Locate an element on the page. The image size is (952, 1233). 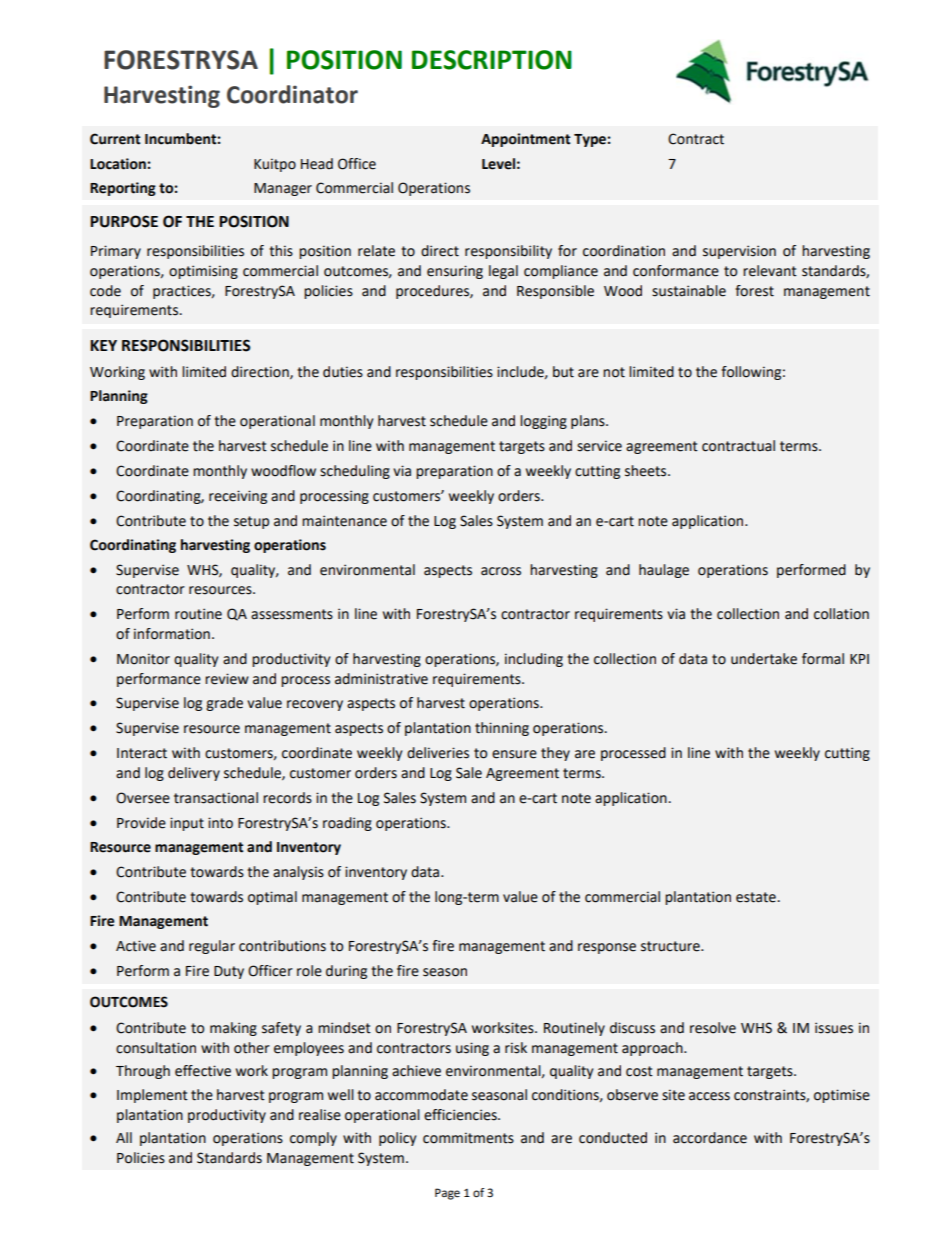
response is located at coordinates (607, 948).
